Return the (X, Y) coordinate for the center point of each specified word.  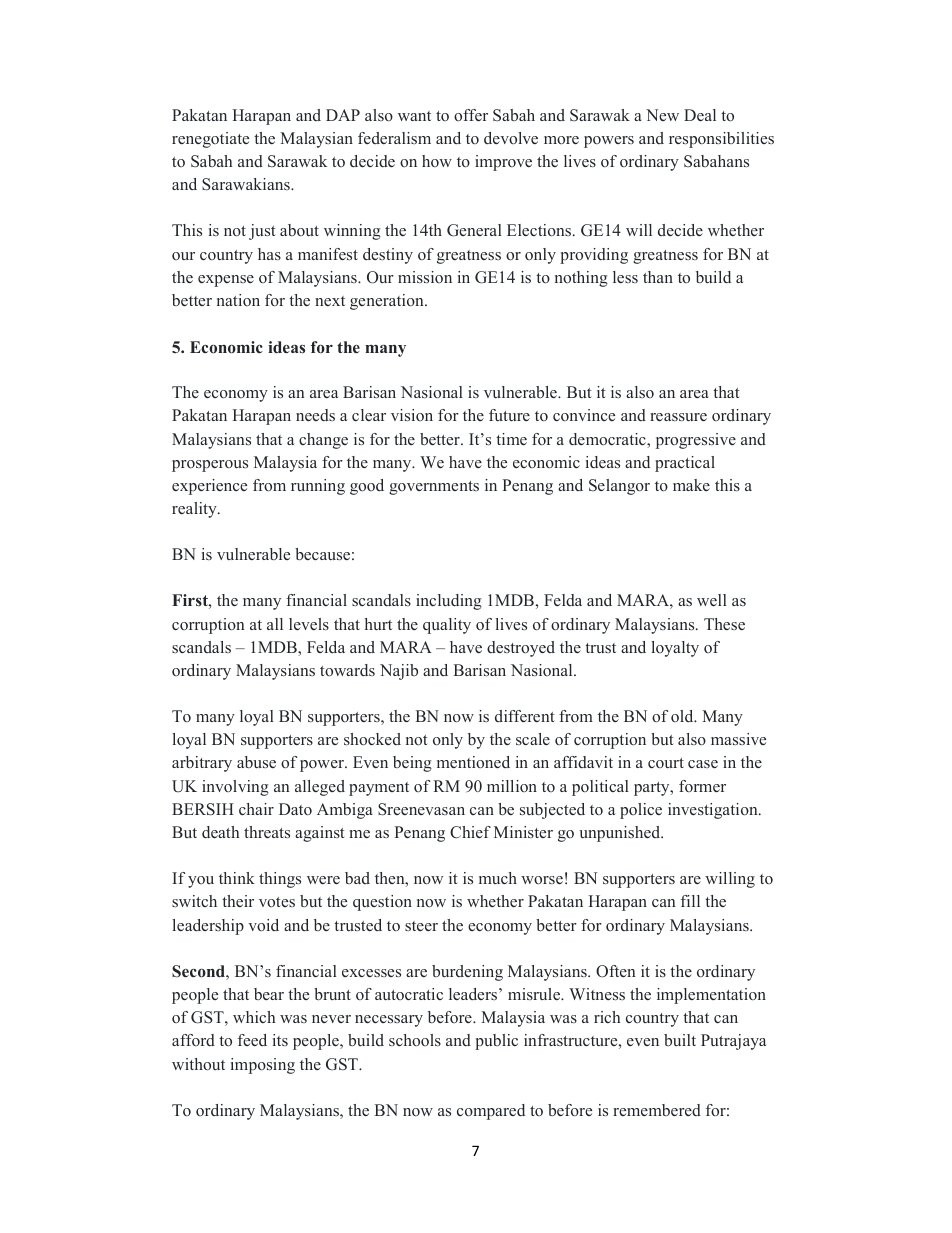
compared (491, 1112)
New (662, 115)
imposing (263, 1066)
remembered (657, 1110)
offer (471, 115)
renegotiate (210, 140)
